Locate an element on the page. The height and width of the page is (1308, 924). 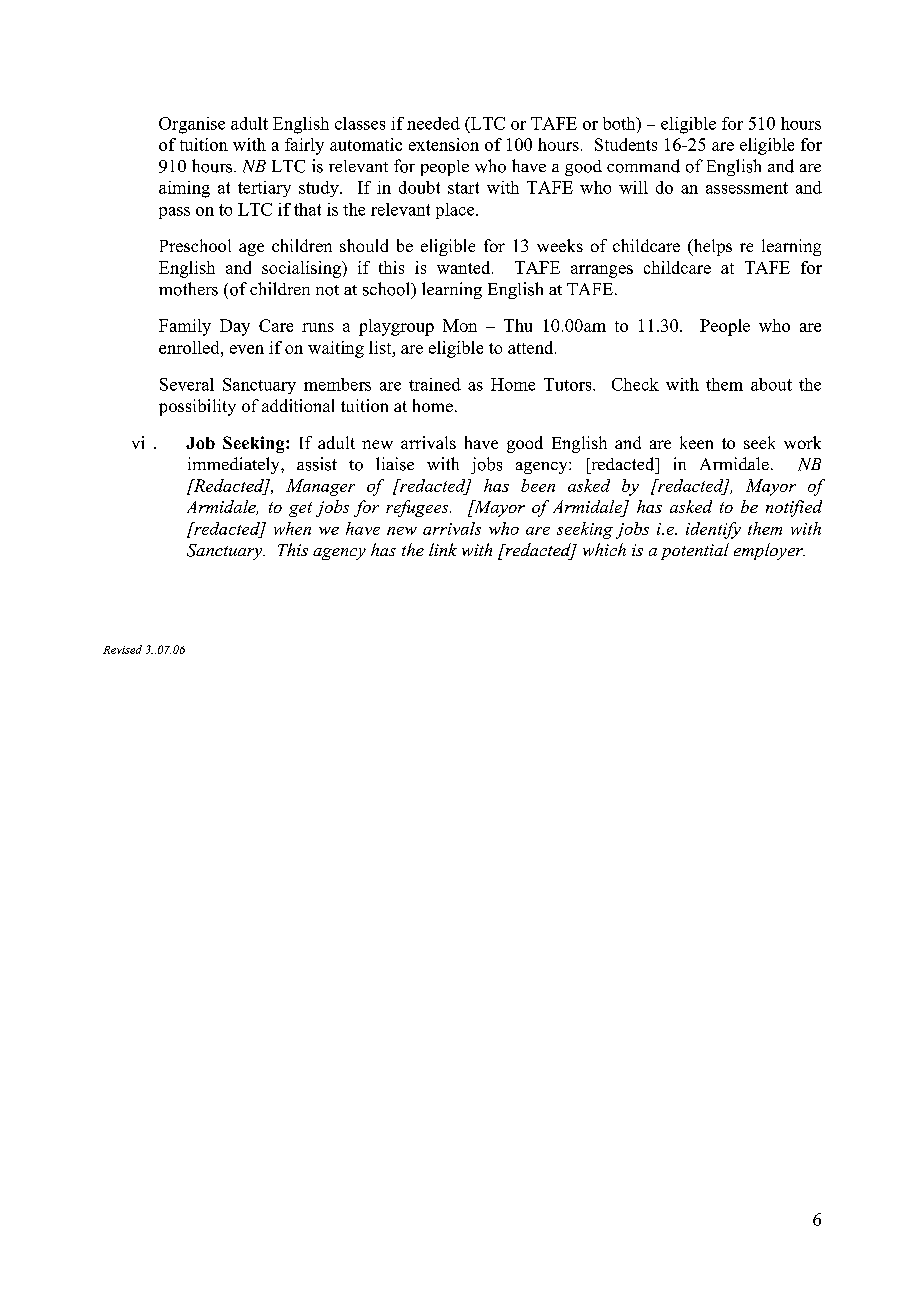
potential is located at coordinates (695, 551).
